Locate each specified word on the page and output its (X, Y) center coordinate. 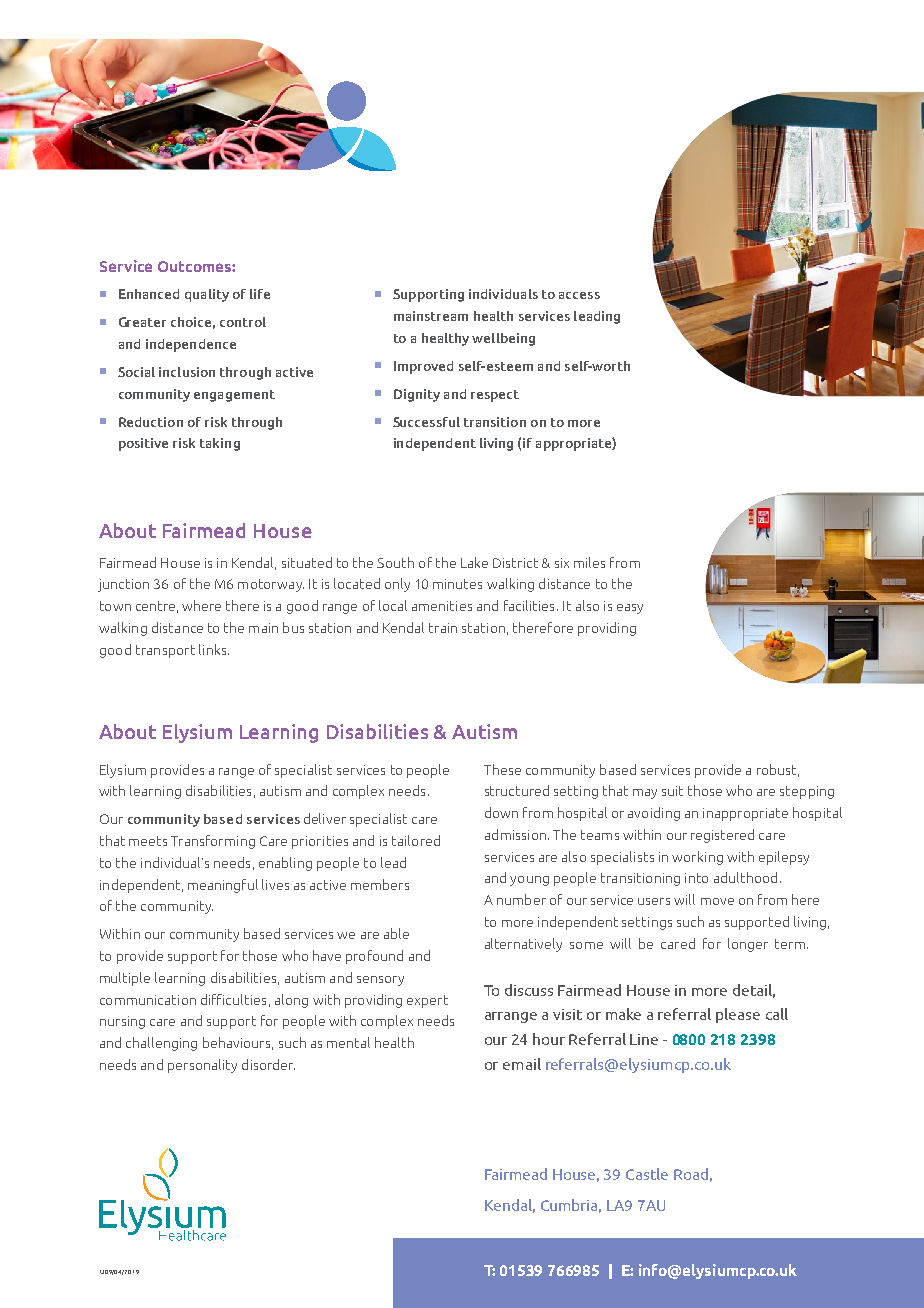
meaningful (223, 886)
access (579, 295)
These (502, 769)
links (214, 649)
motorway (271, 585)
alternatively (523, 945)
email (522, 1064)
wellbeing (503, 339)
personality (202, 1066)
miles (589, 562)
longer (748, 945)
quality (207, 295)
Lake (474, 562)
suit (672, 791)
